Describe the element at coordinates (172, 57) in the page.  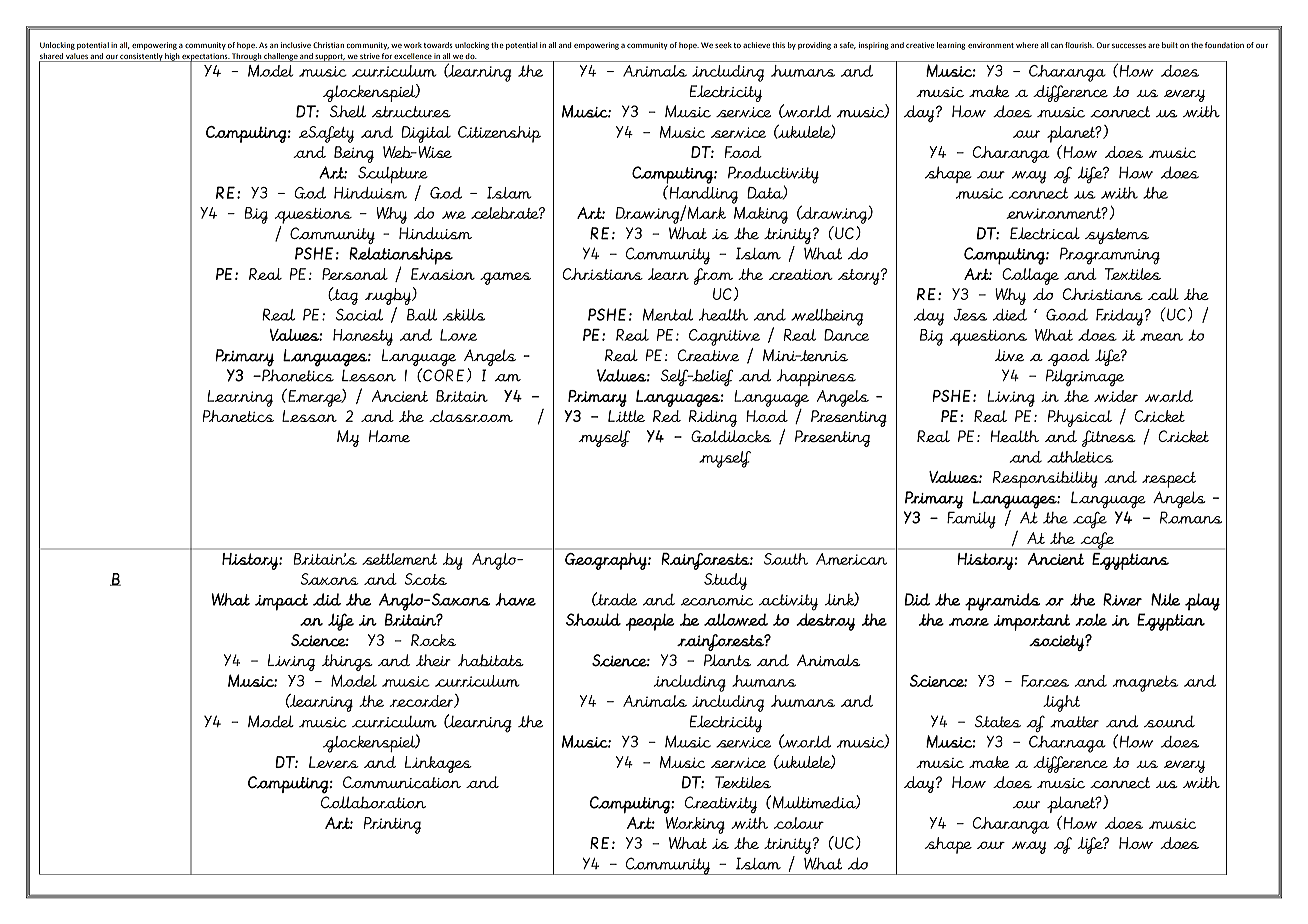
I see `high` at that location.
